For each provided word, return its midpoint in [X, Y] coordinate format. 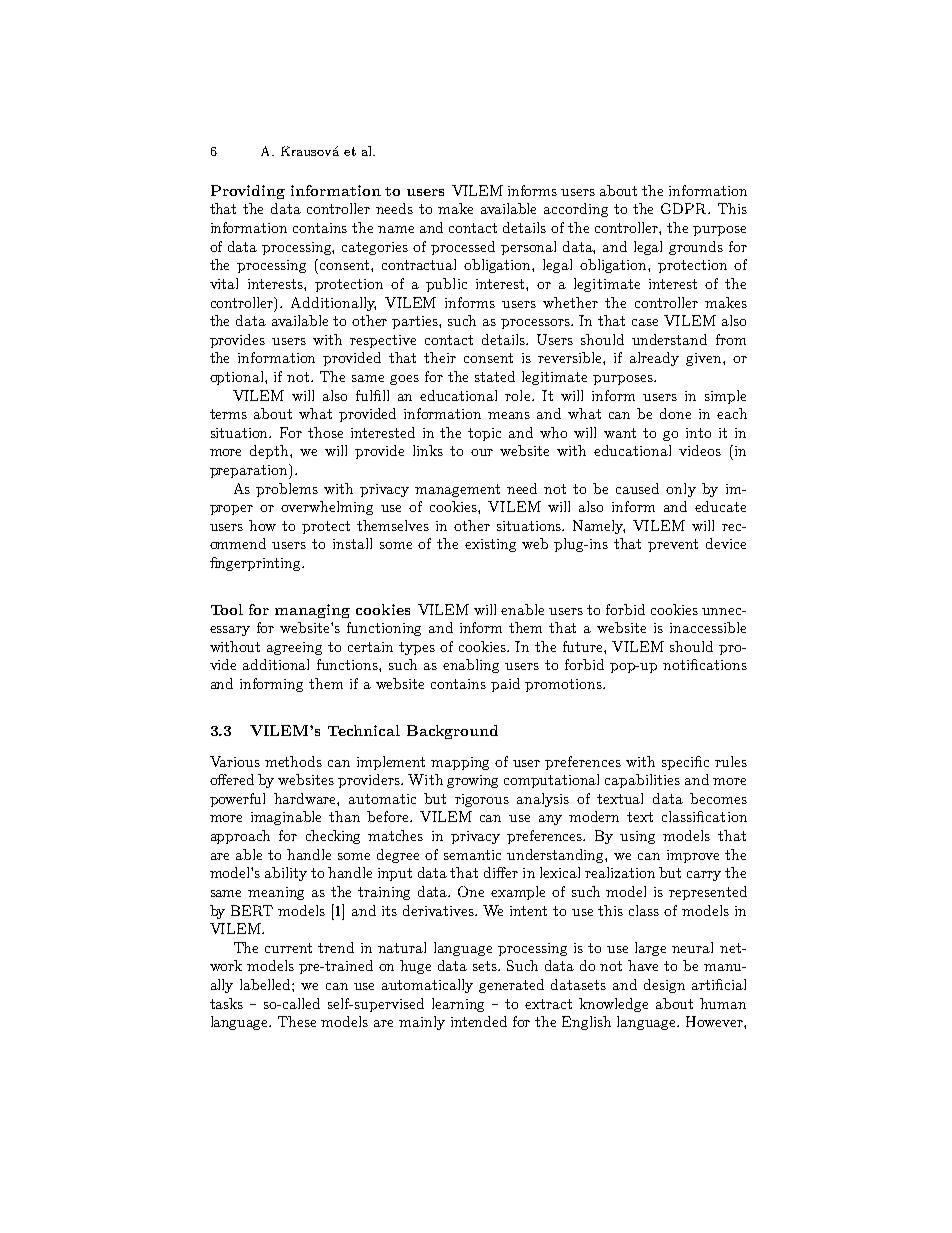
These [297, 1021]
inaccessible [708, 627]
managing [312, 611]
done [675, 413]
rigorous [482, 800]
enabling [471, 666]
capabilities [642, 781]
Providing [248, 192]
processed [463, 248]
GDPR [685, 208]
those [325, 432]
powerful [237, 800]
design [664, 986]
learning [458, 1005]
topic [484, 434]
